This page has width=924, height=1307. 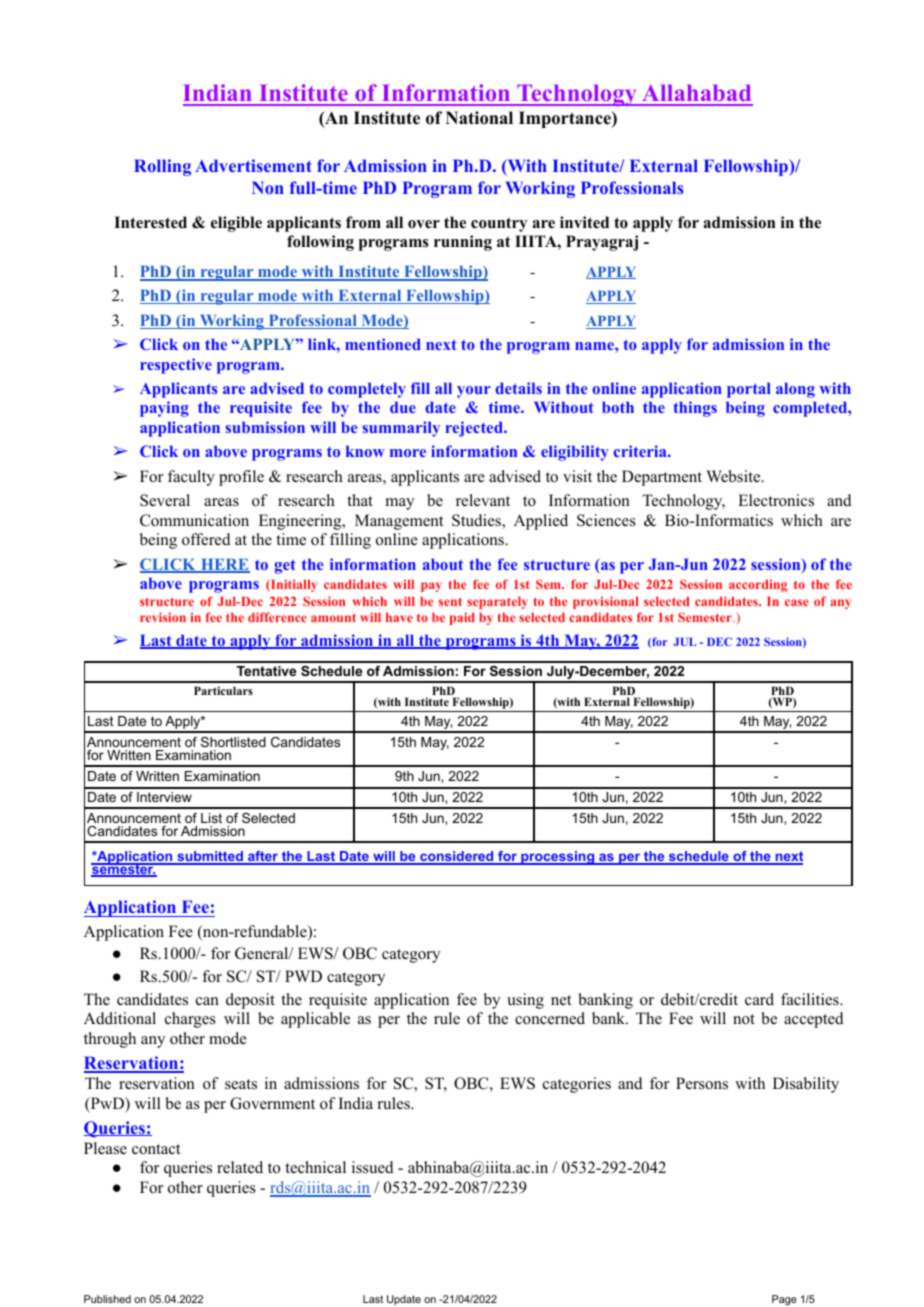 I want to click on Published, so click(x=107, y=1299).
